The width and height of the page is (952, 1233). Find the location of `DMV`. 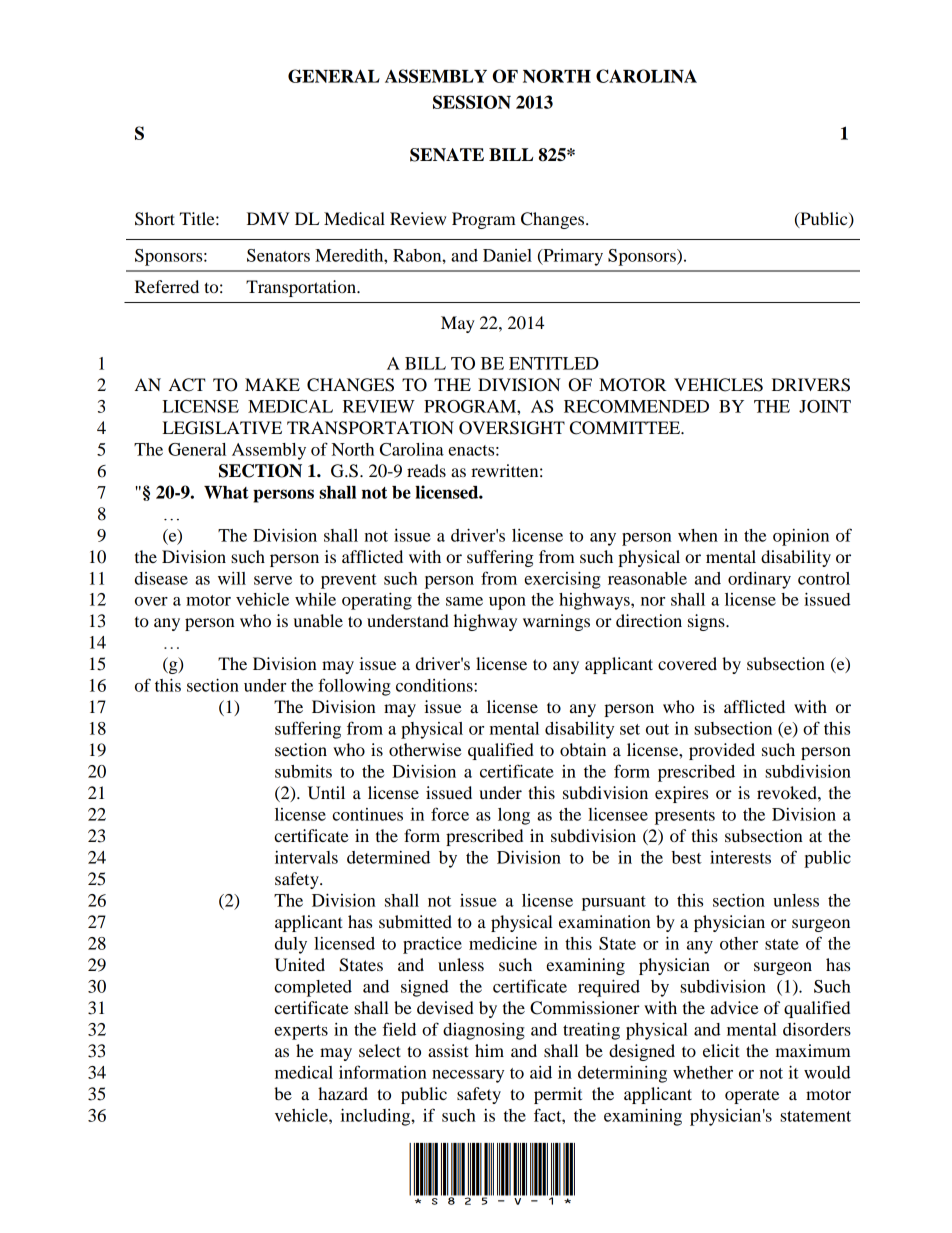

DMV is located at coordinates (268, 218).
